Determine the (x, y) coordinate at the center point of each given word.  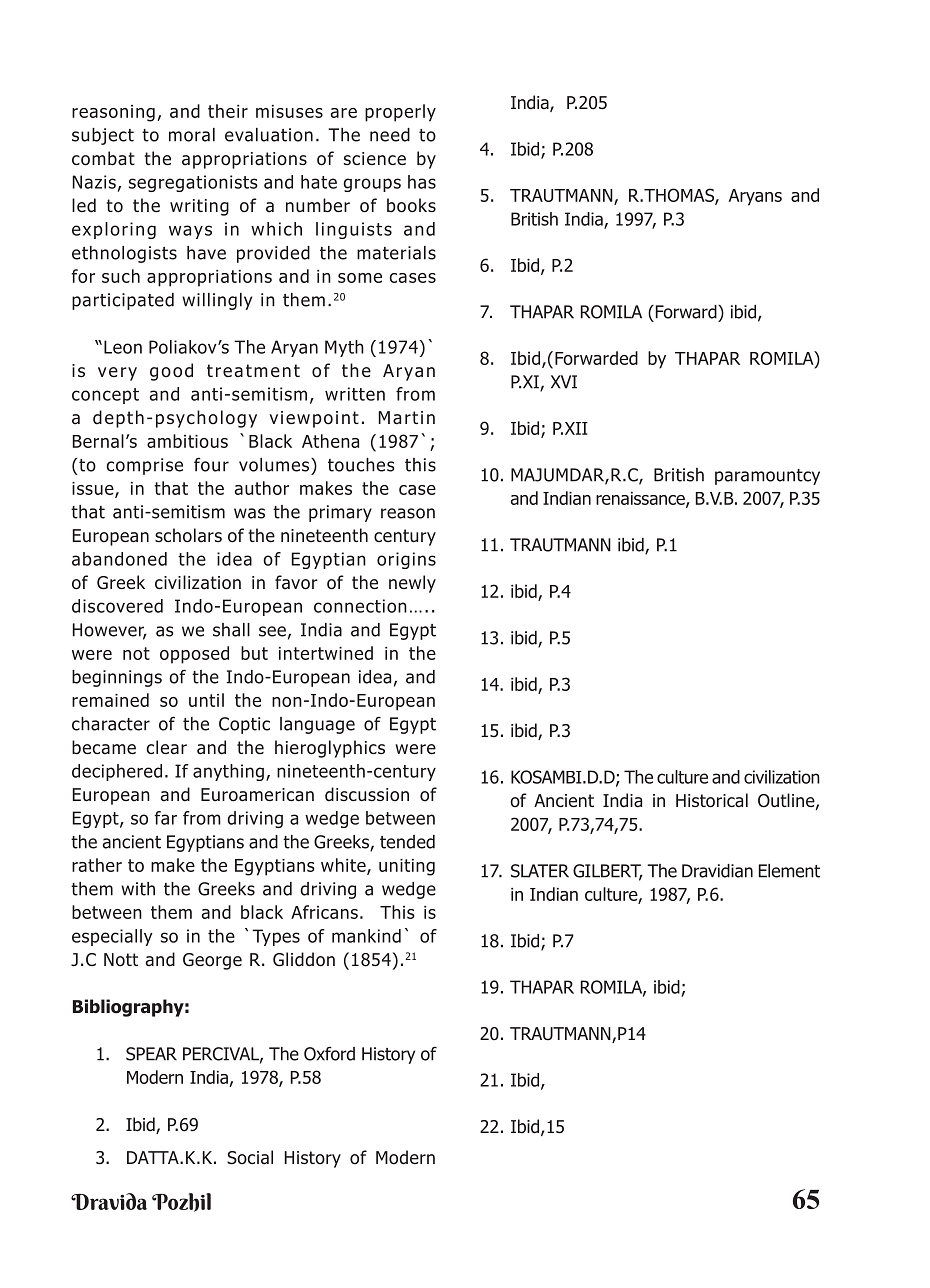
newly (412, 584)
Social (250, 1157)
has (422, 182)
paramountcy (767, 477)
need (390, 135)
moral (192, 135)
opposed (194, 655)
